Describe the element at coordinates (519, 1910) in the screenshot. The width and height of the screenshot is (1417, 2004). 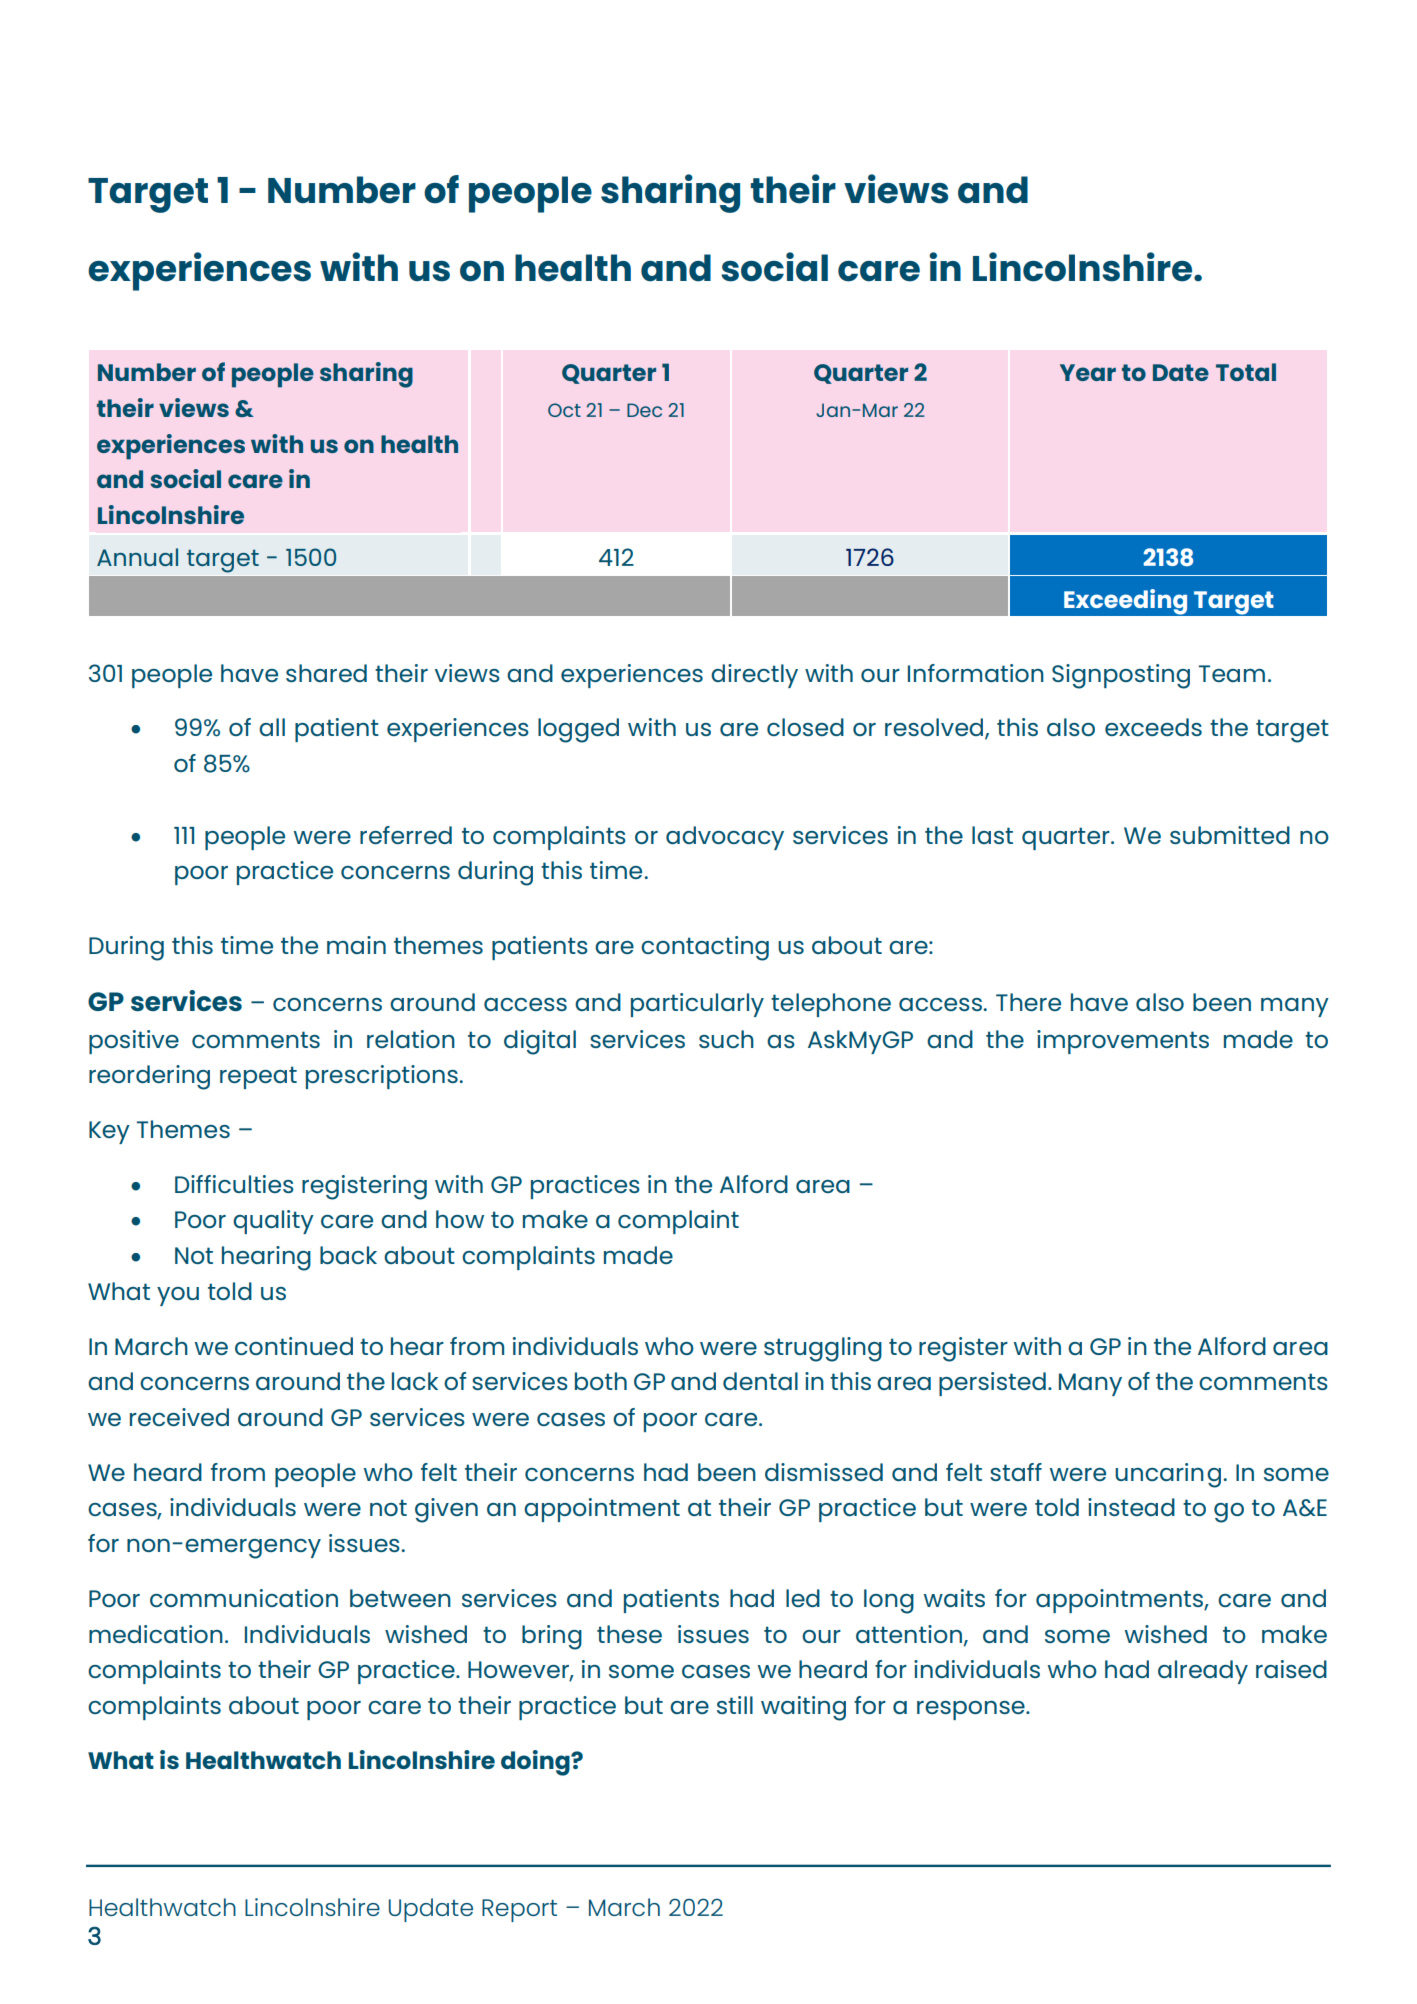
I see `Report` at that location.
